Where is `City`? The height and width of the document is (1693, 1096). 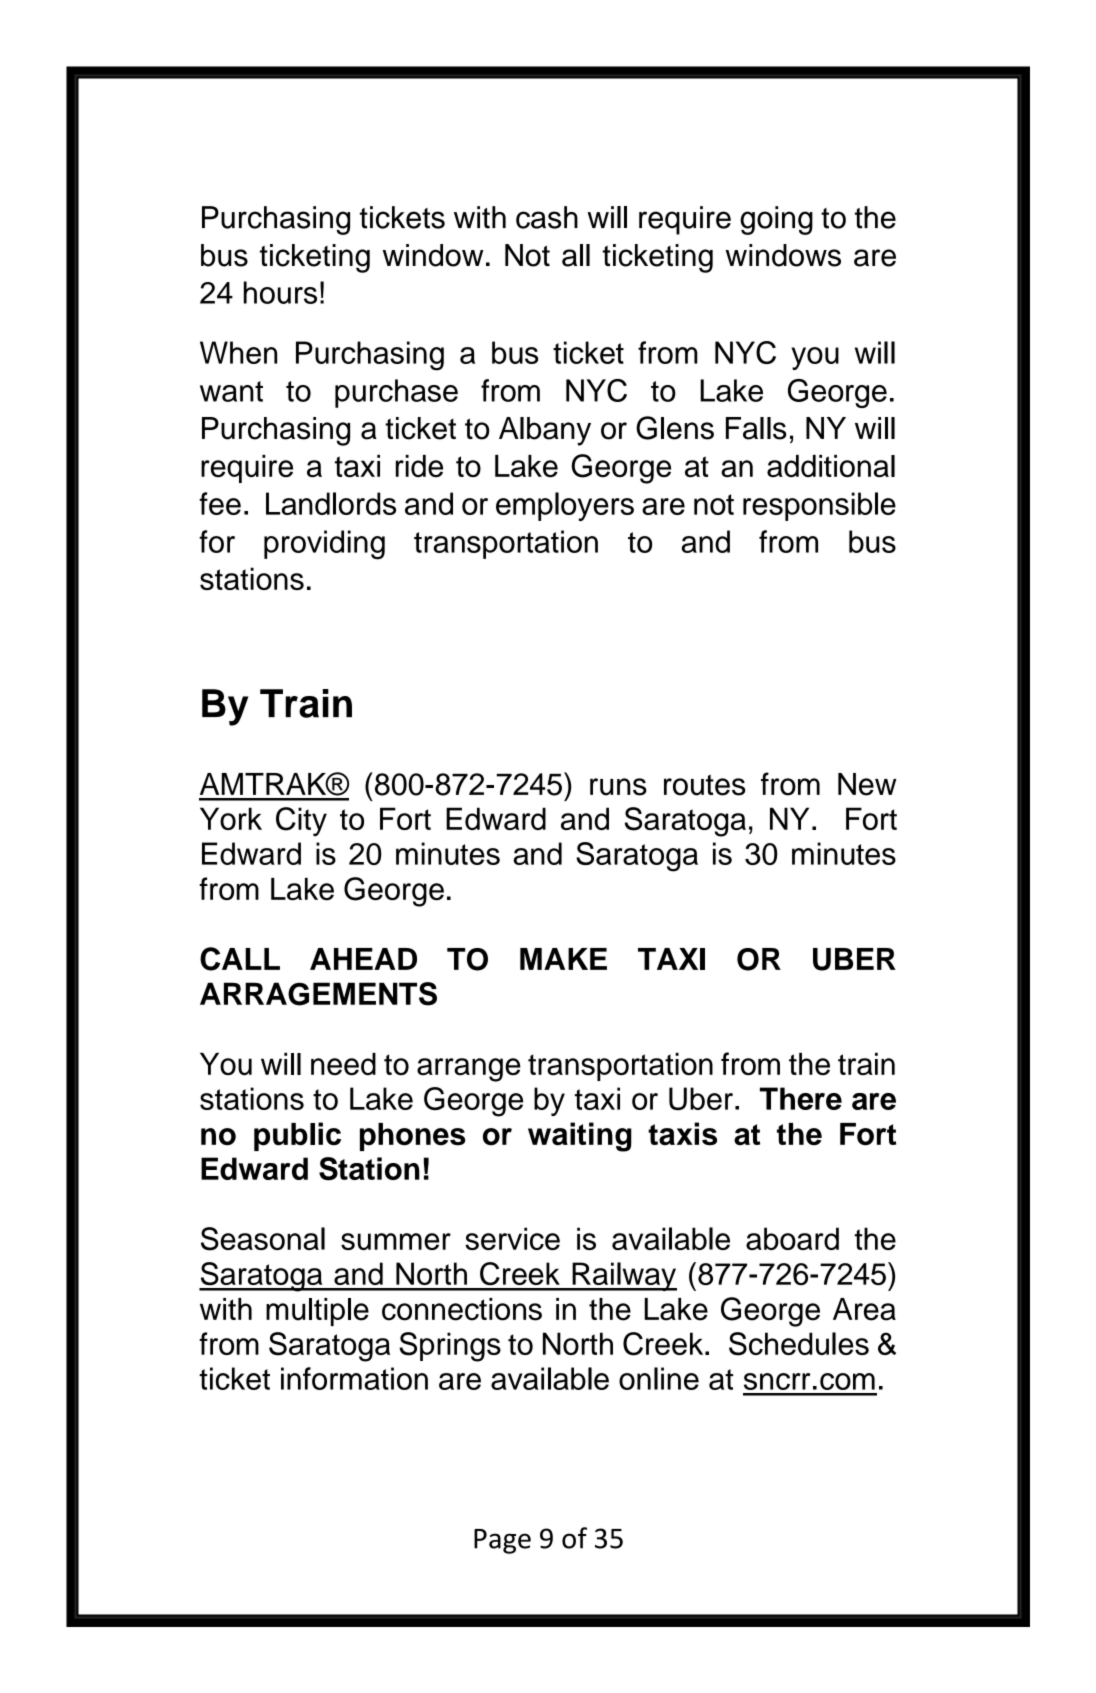 City is located at coordinates (301, 822).
